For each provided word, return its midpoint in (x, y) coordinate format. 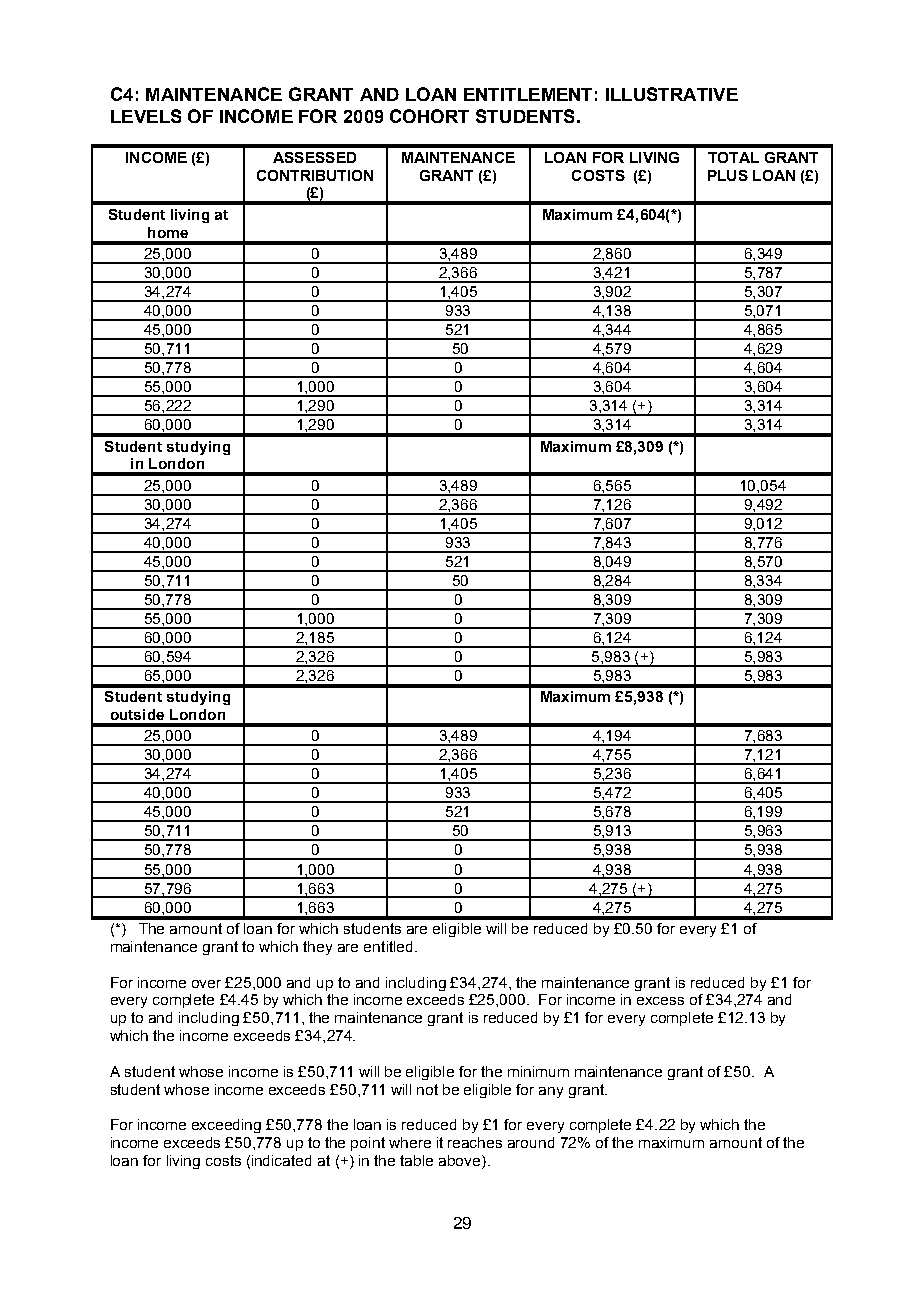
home (168, 232)
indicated (281, 1160)
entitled (390, 946)
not (427, 1089)
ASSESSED (314, 157)
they (317, 948)
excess (660, 1001)
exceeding (226, 1126)
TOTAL (733, 157)
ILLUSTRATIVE (672, 94)
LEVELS (146, 116)
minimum (538, 1071)
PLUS (728, 175)
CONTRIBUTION (315, 175)
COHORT (429, 116)
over (206, 984)
